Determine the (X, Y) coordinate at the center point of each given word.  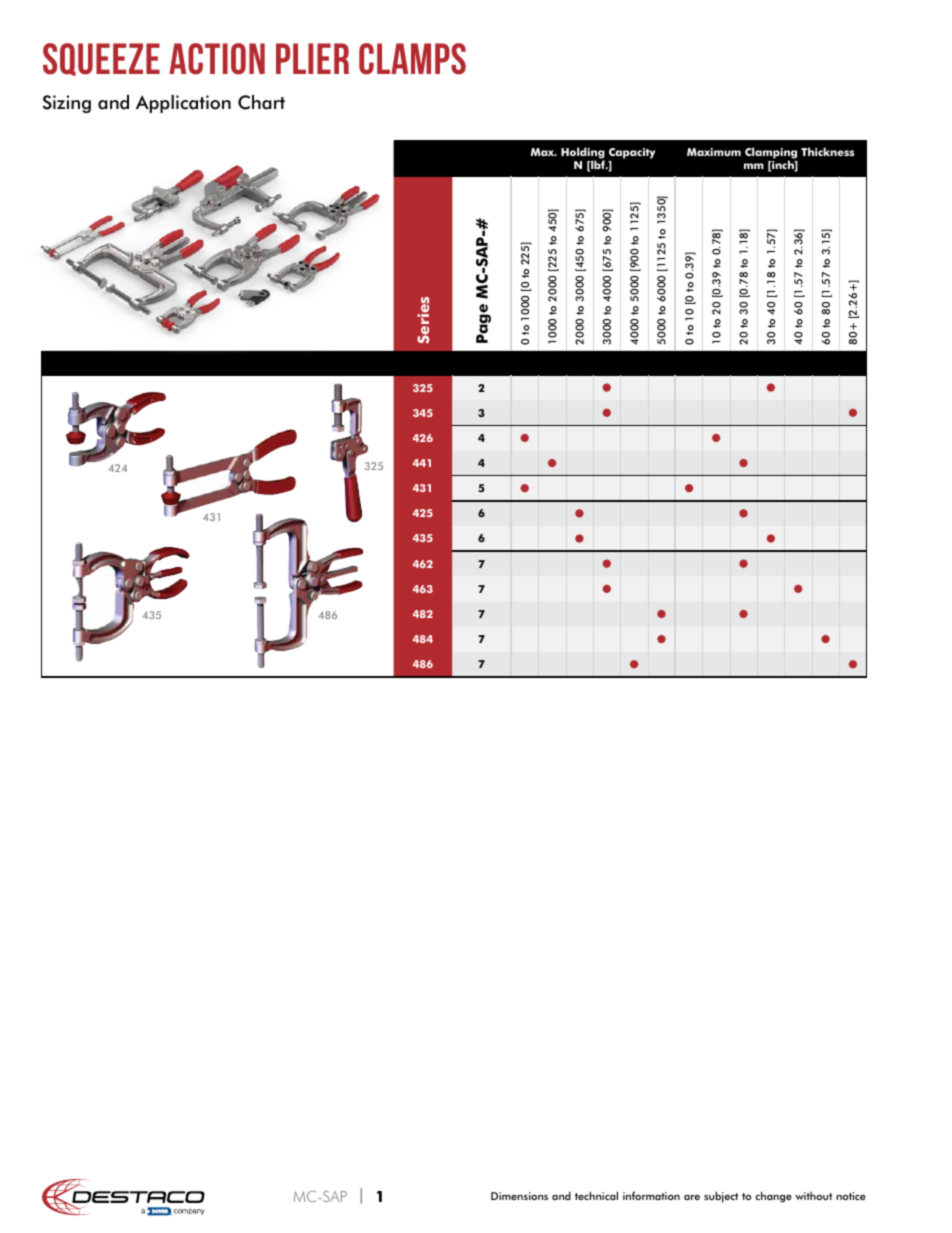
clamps (412, 59)
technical (596, 1195)
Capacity (632, 153)
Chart (261, 102)
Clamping (771, 154)
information (651, 1195)
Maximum (714, 152)
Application (183, 104)
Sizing (67, 104)
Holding (583, 154)
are (692, 1197)
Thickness (827, 151)
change (773, 1197)
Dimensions (519, 1196)
